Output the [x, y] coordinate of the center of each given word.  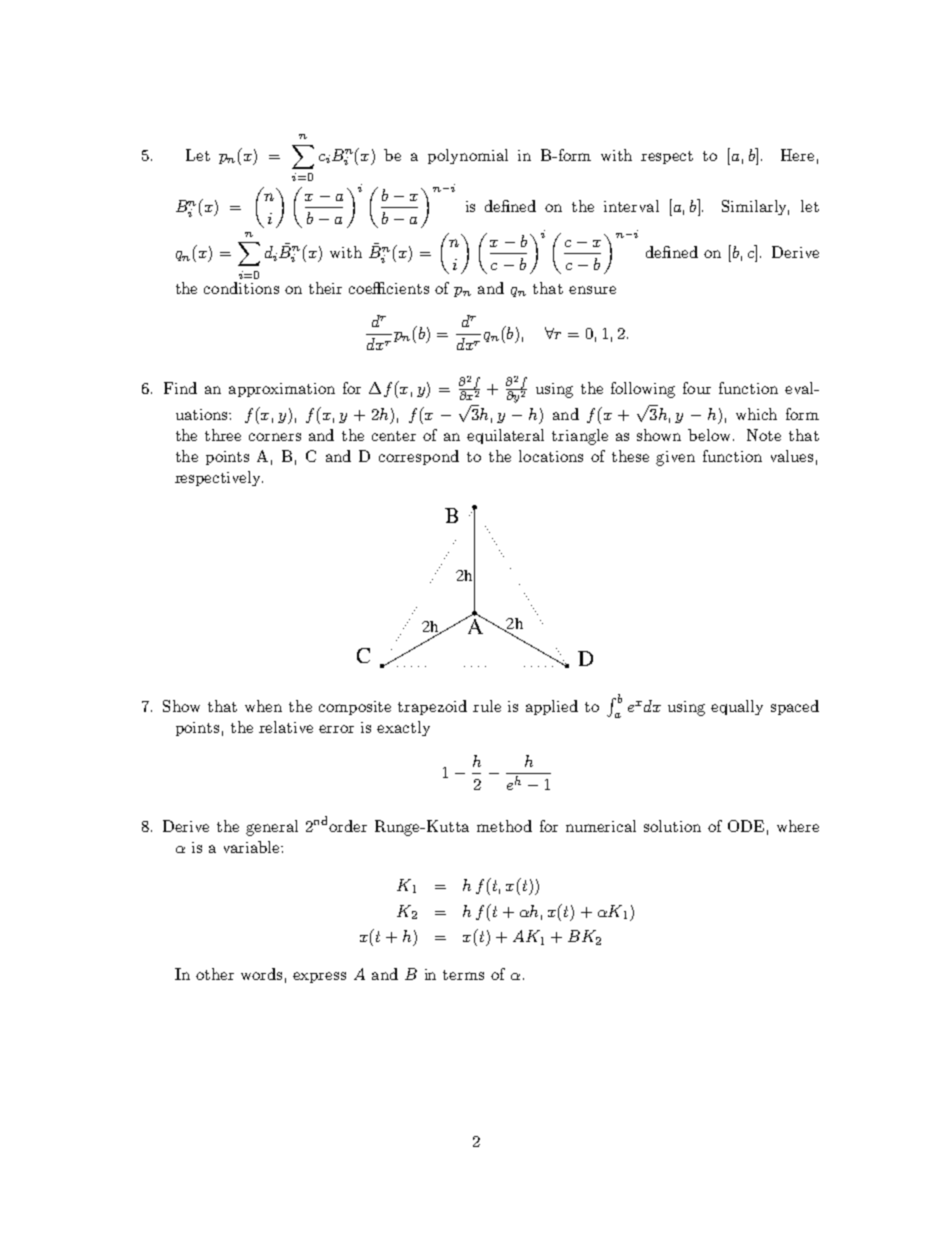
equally [737, 707]
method [504, 826]
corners [275, 437]
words [261, 974]
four [697, 388]
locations [551, 456]
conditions [241, 288]
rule [487, 706]
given [675, 458]
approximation [282, 390]
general [272, 828]
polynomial [468, 156]
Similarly [755, 207]
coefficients [389, 288]
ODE [746, 826]
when [263, 706]
